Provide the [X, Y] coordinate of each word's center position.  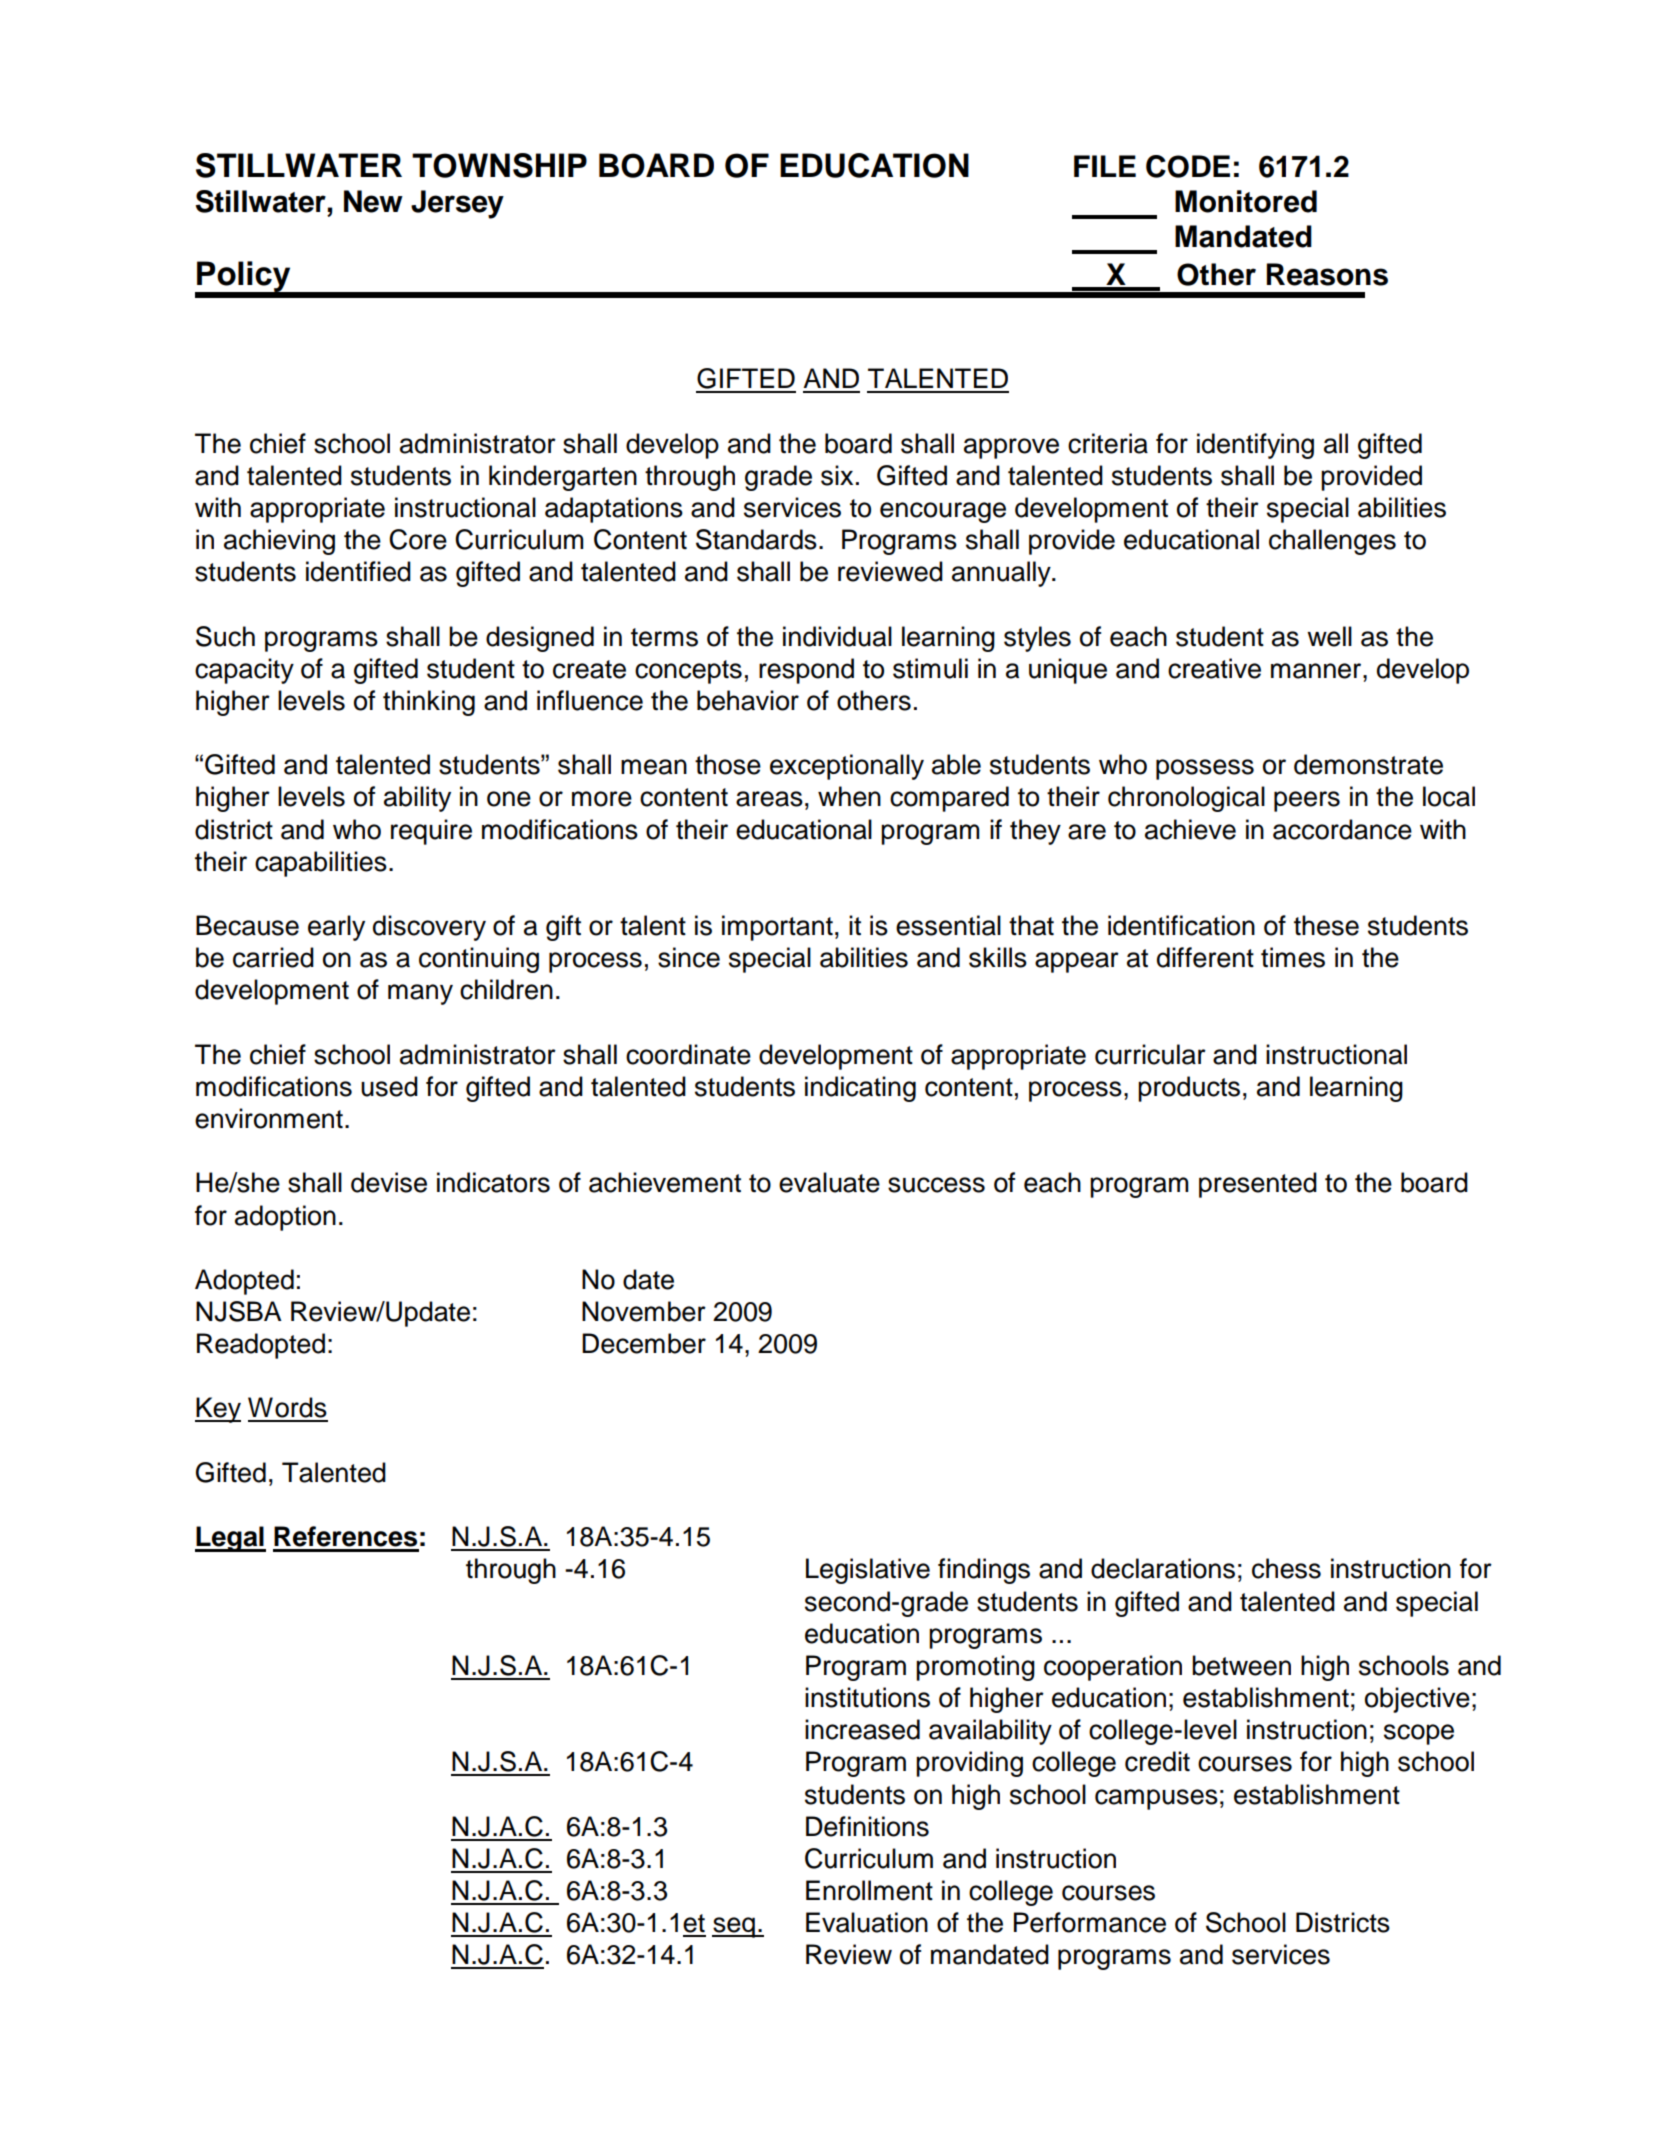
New [373, 201]
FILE [1105, 166]
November [644, 1311]
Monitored [1246, 201]
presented [1258, 1185]
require [431, 832]
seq [734, 1927]
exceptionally [847, 767]
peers [1307, 801]
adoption [285, 1218]
